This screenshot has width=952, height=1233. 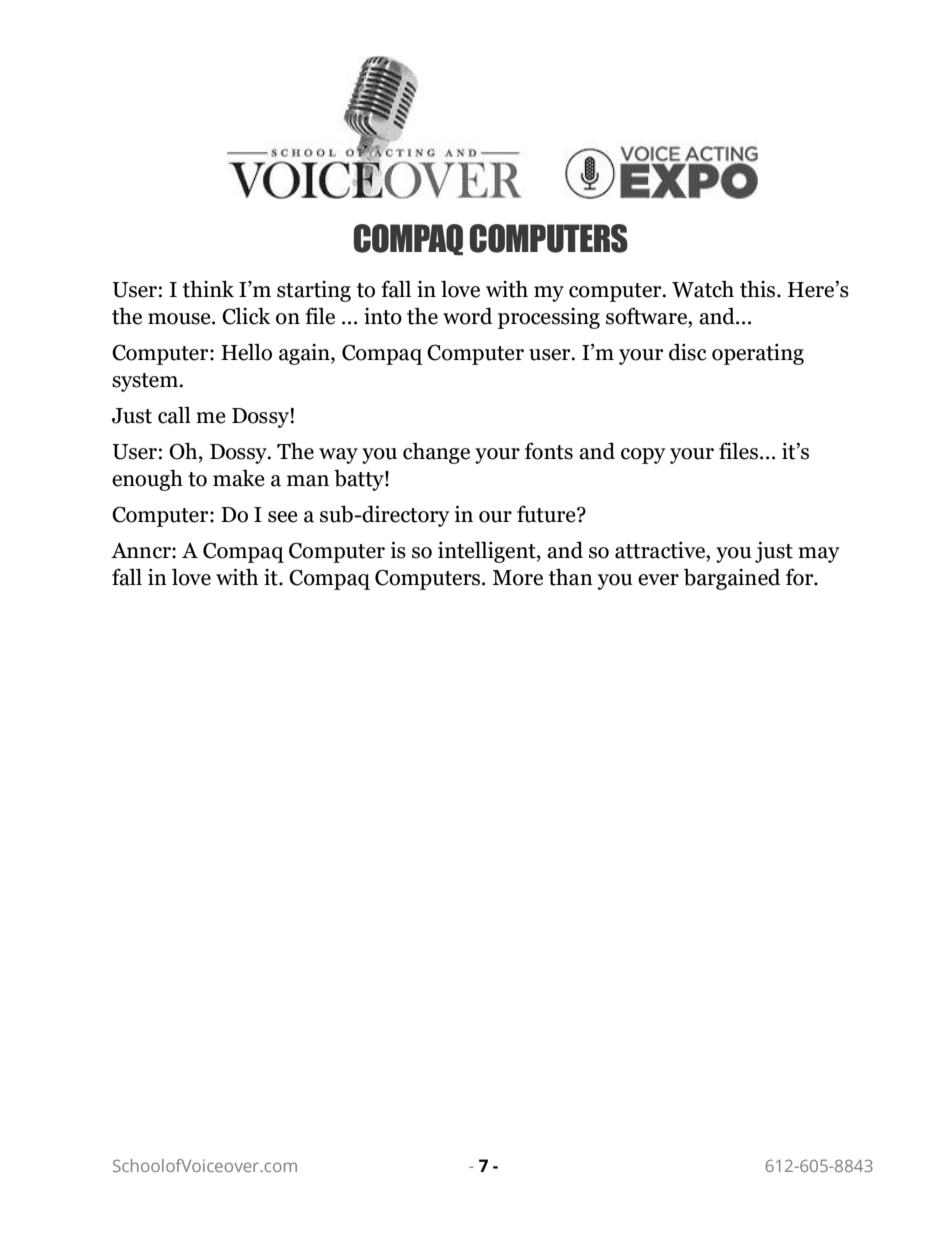 I want to click on bargained, so click(x=732, y=579).
